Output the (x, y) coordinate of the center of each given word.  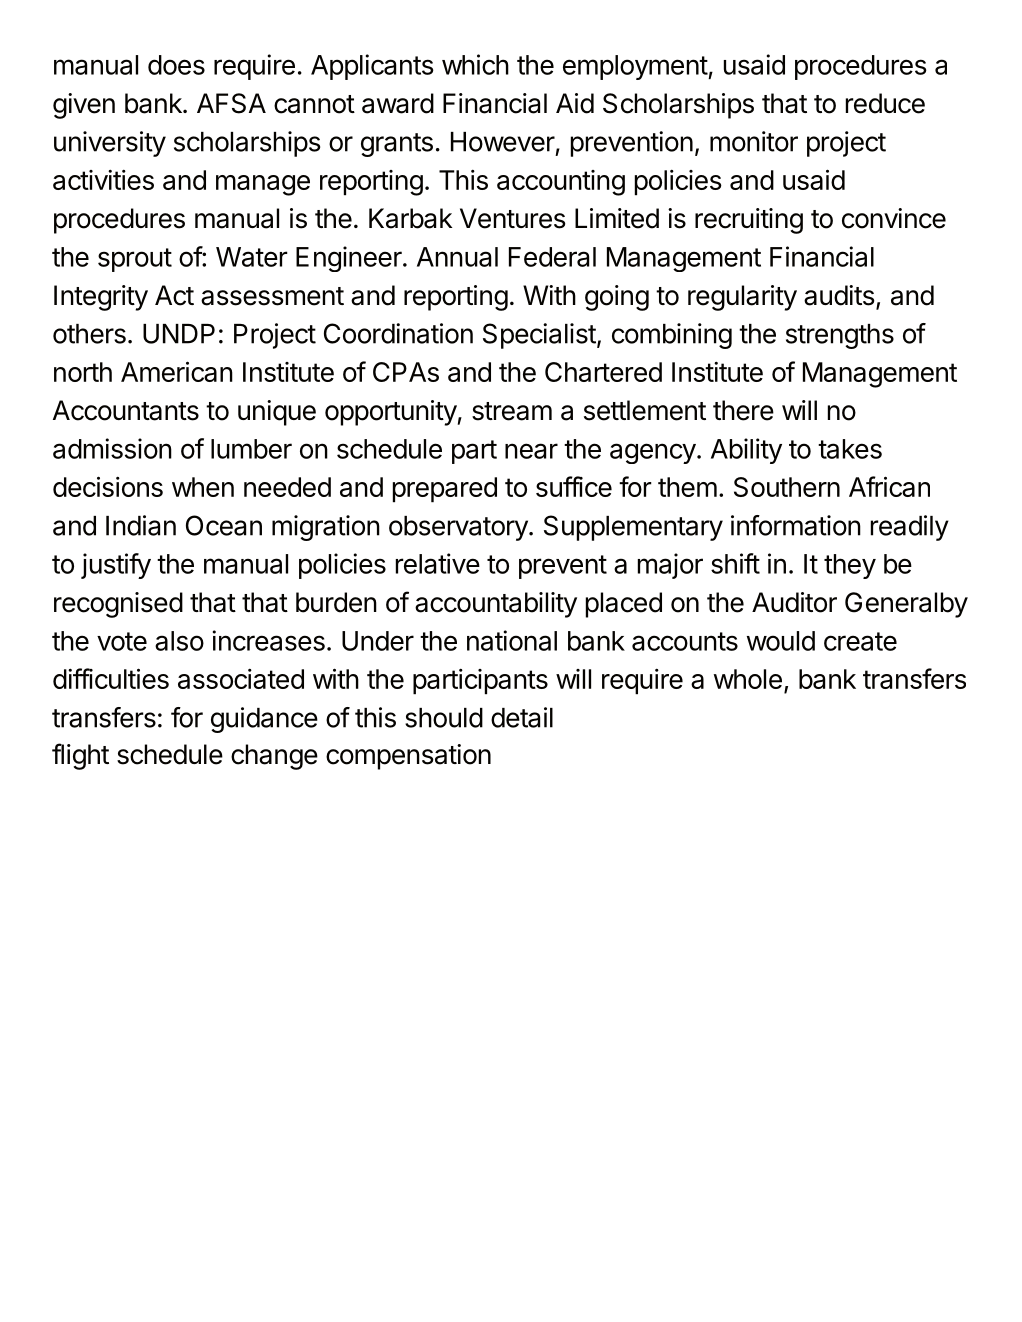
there (743, 410)
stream (512, 411)
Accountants (126, 410)
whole (748, 679)
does (176, 65)
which (475, 64)
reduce (885, 103)
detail (522, 717)
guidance (264, 720)
